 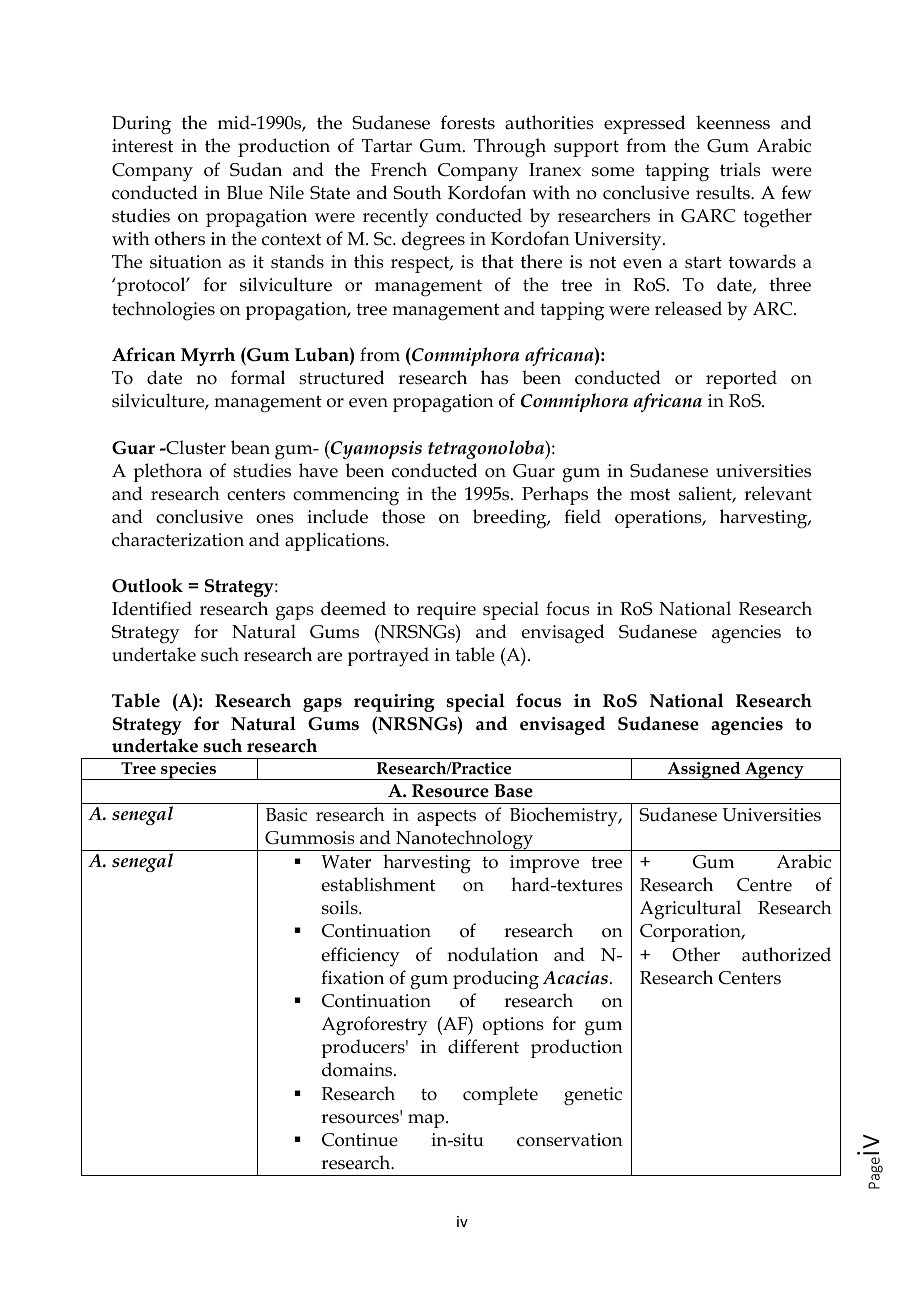 What do you see at coordinates (403, 516) in the document?
I see `those` at bounding box center [403, 516].
